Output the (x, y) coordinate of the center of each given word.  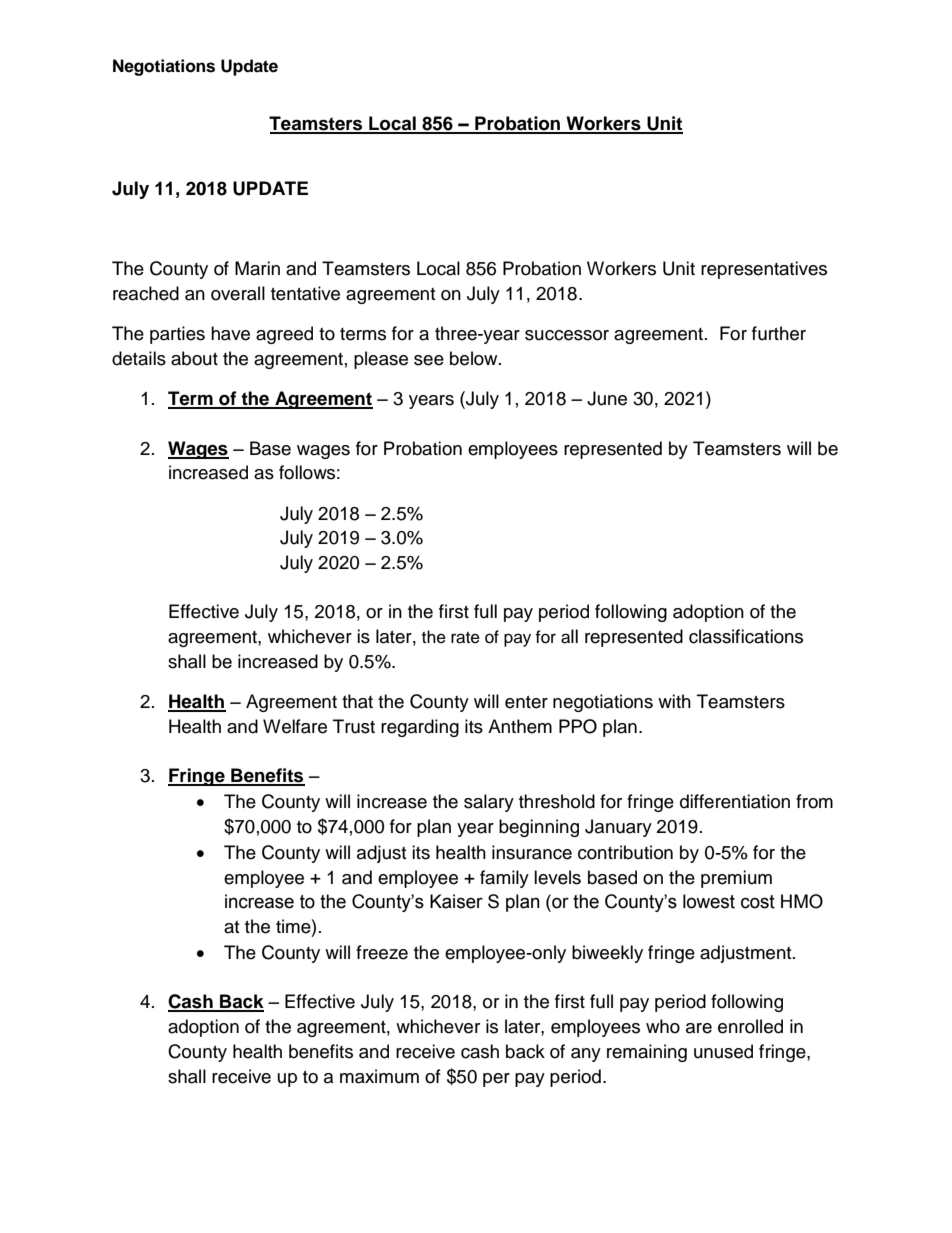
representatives (764, 270)
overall (238, 293)
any (586, 1055)
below (475, 358)
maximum (379, 1076)
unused (723, 1051)
